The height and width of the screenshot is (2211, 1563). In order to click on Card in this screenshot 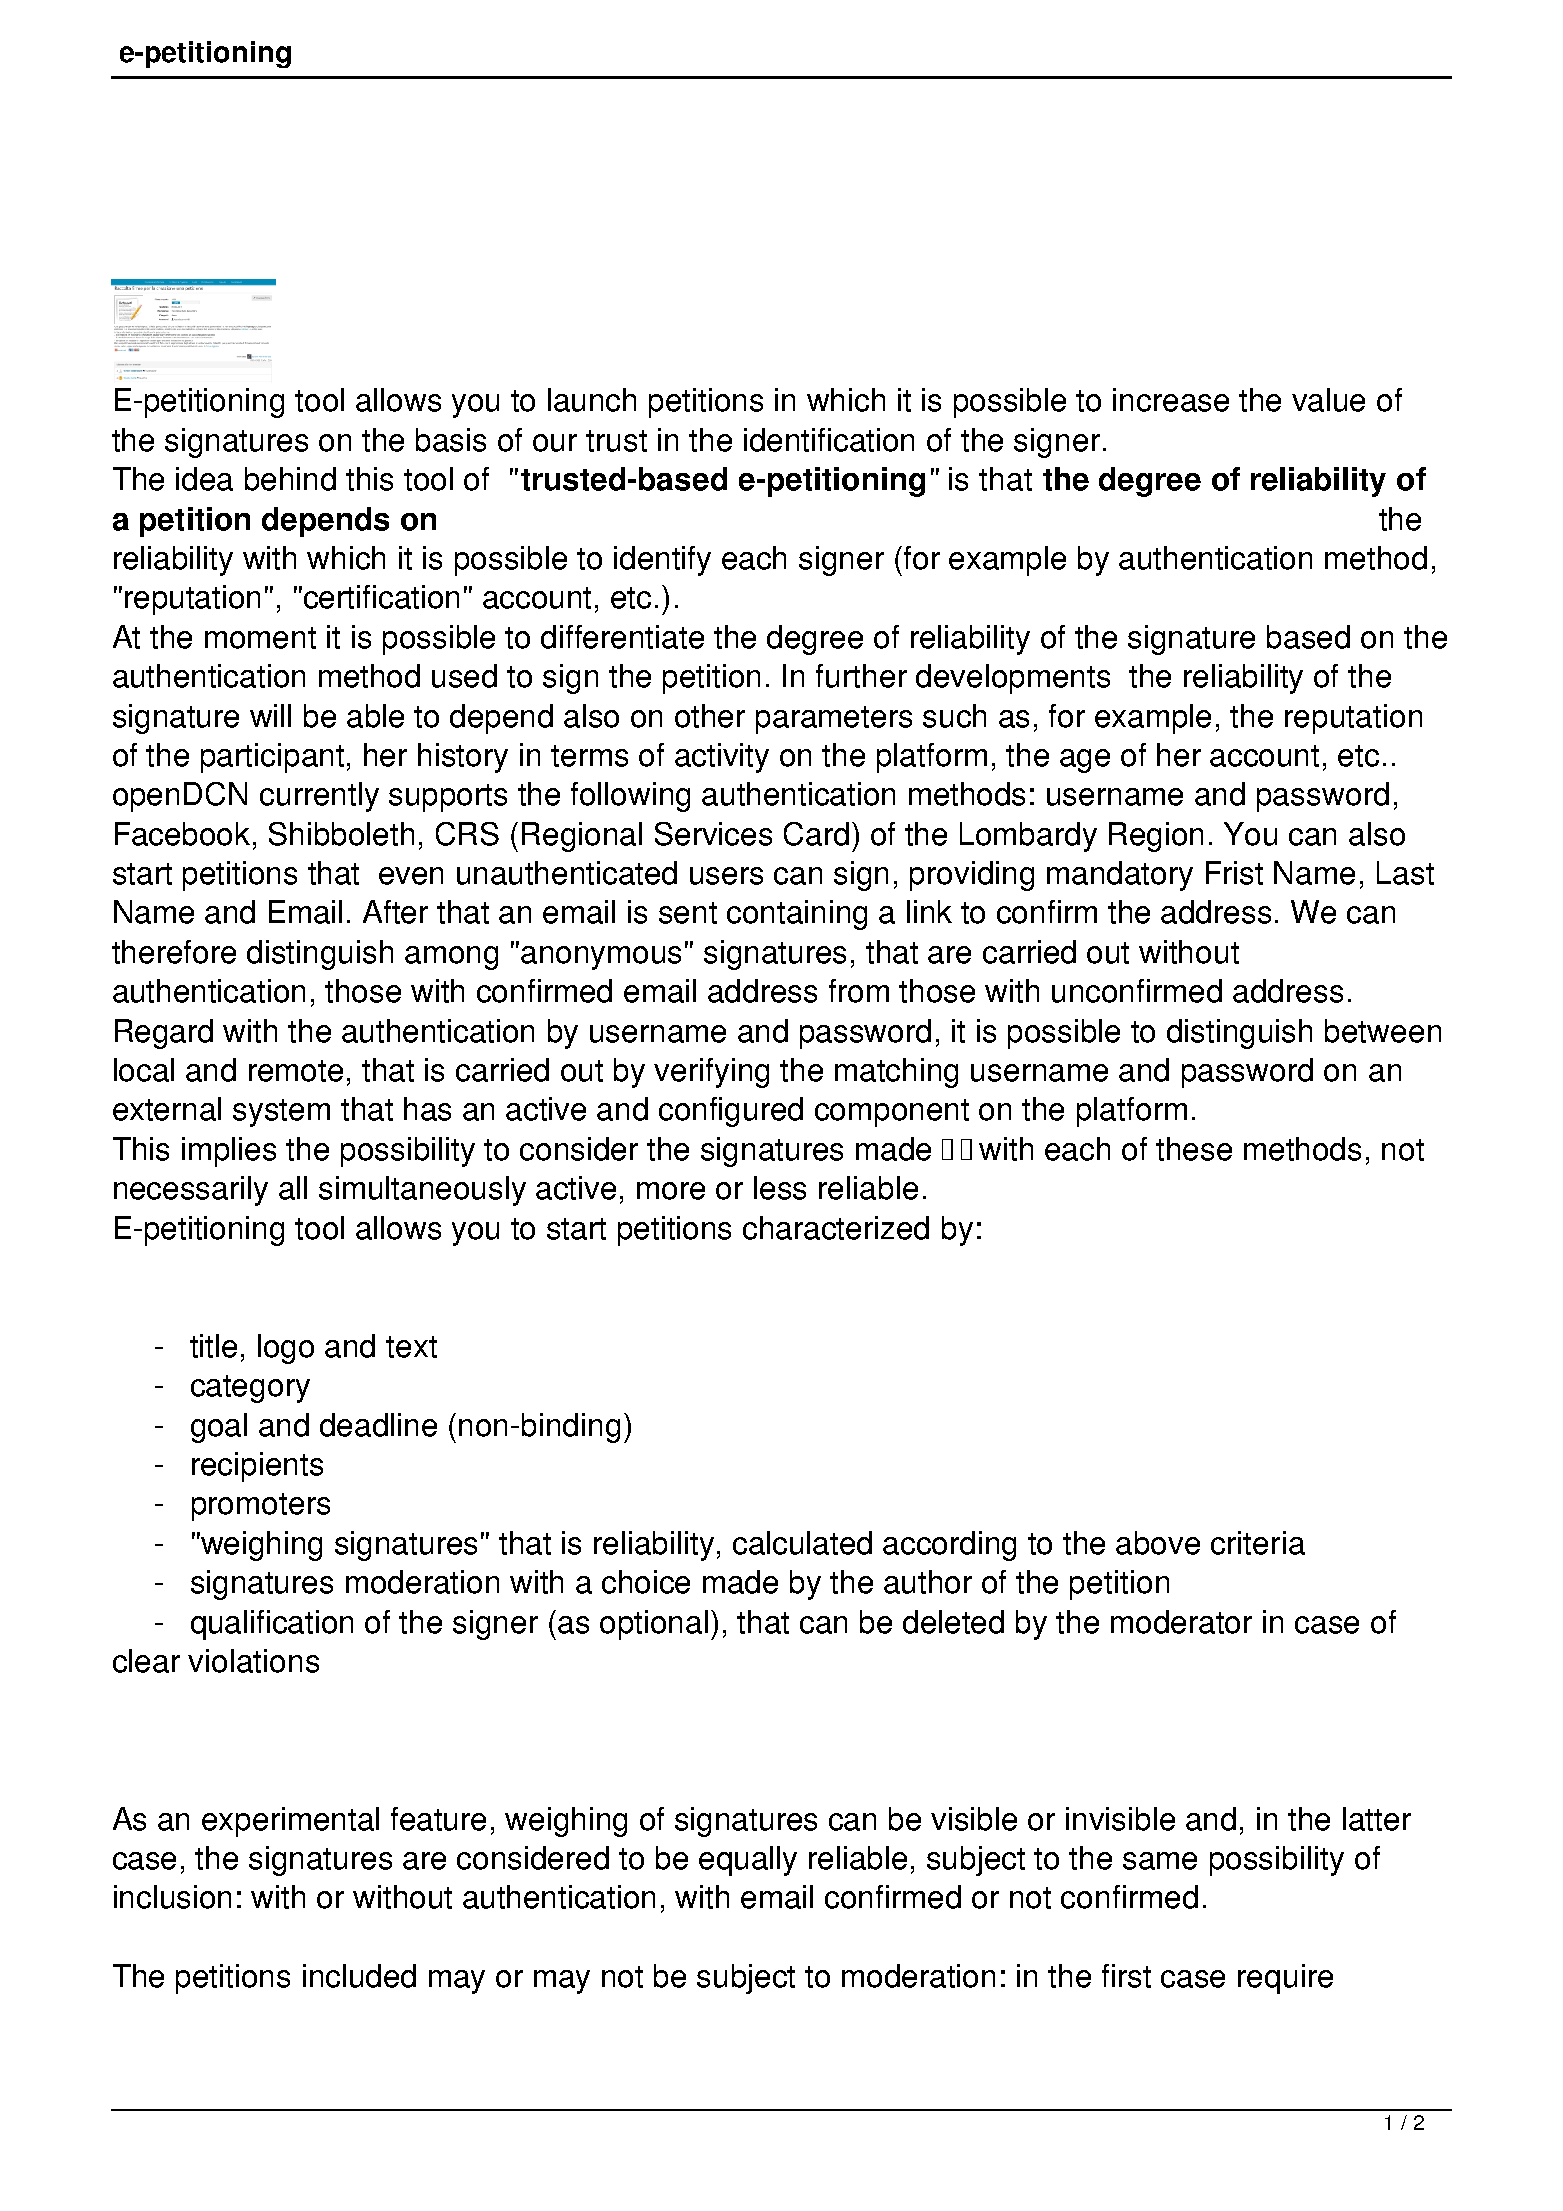, I will do `click(816, 834)`.
